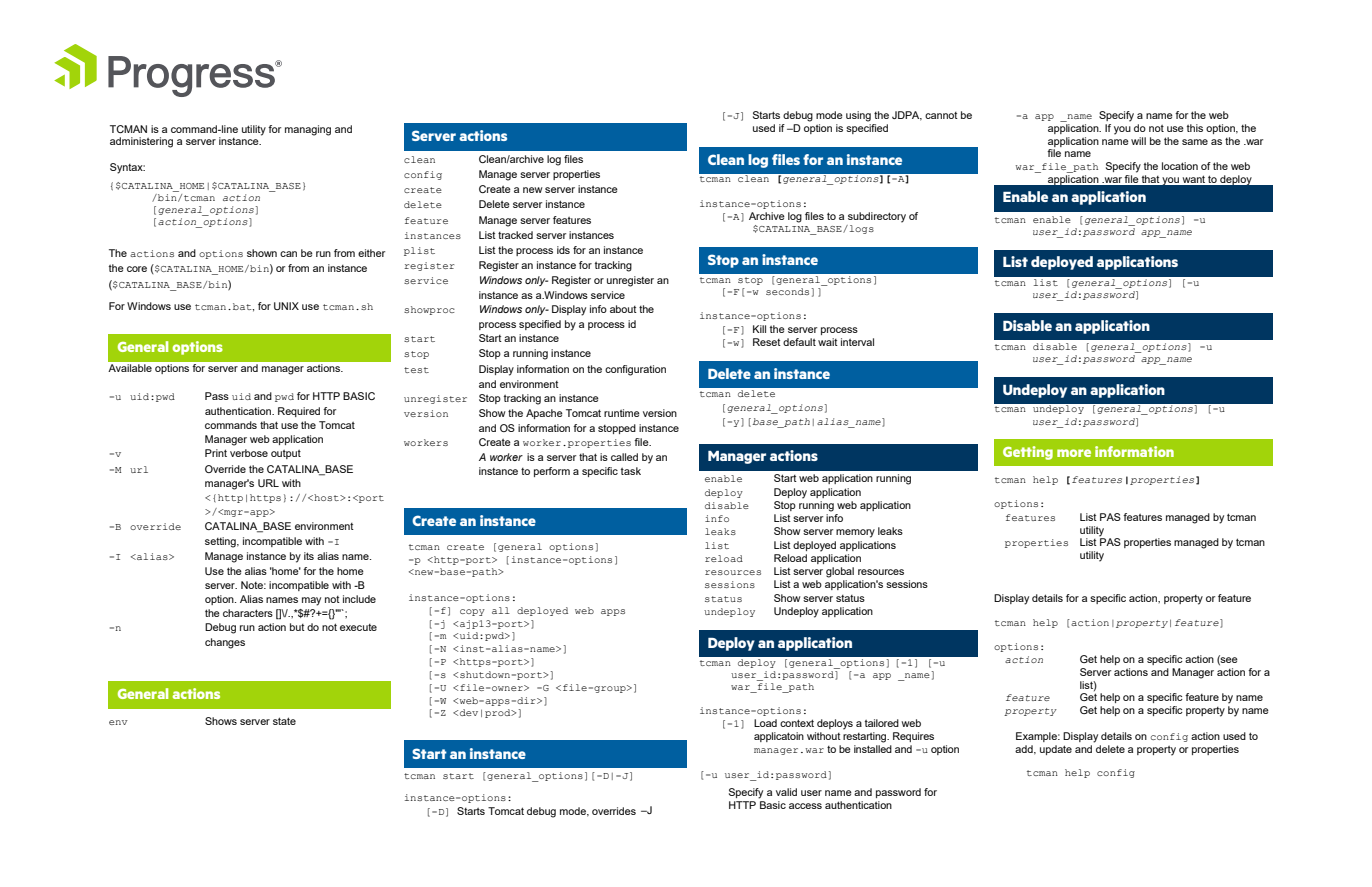 The image size is (1372, 887). What do you see at coordinates (308, 130) in the screenshot?
I see `managing` at bounding box center [308, 130].
